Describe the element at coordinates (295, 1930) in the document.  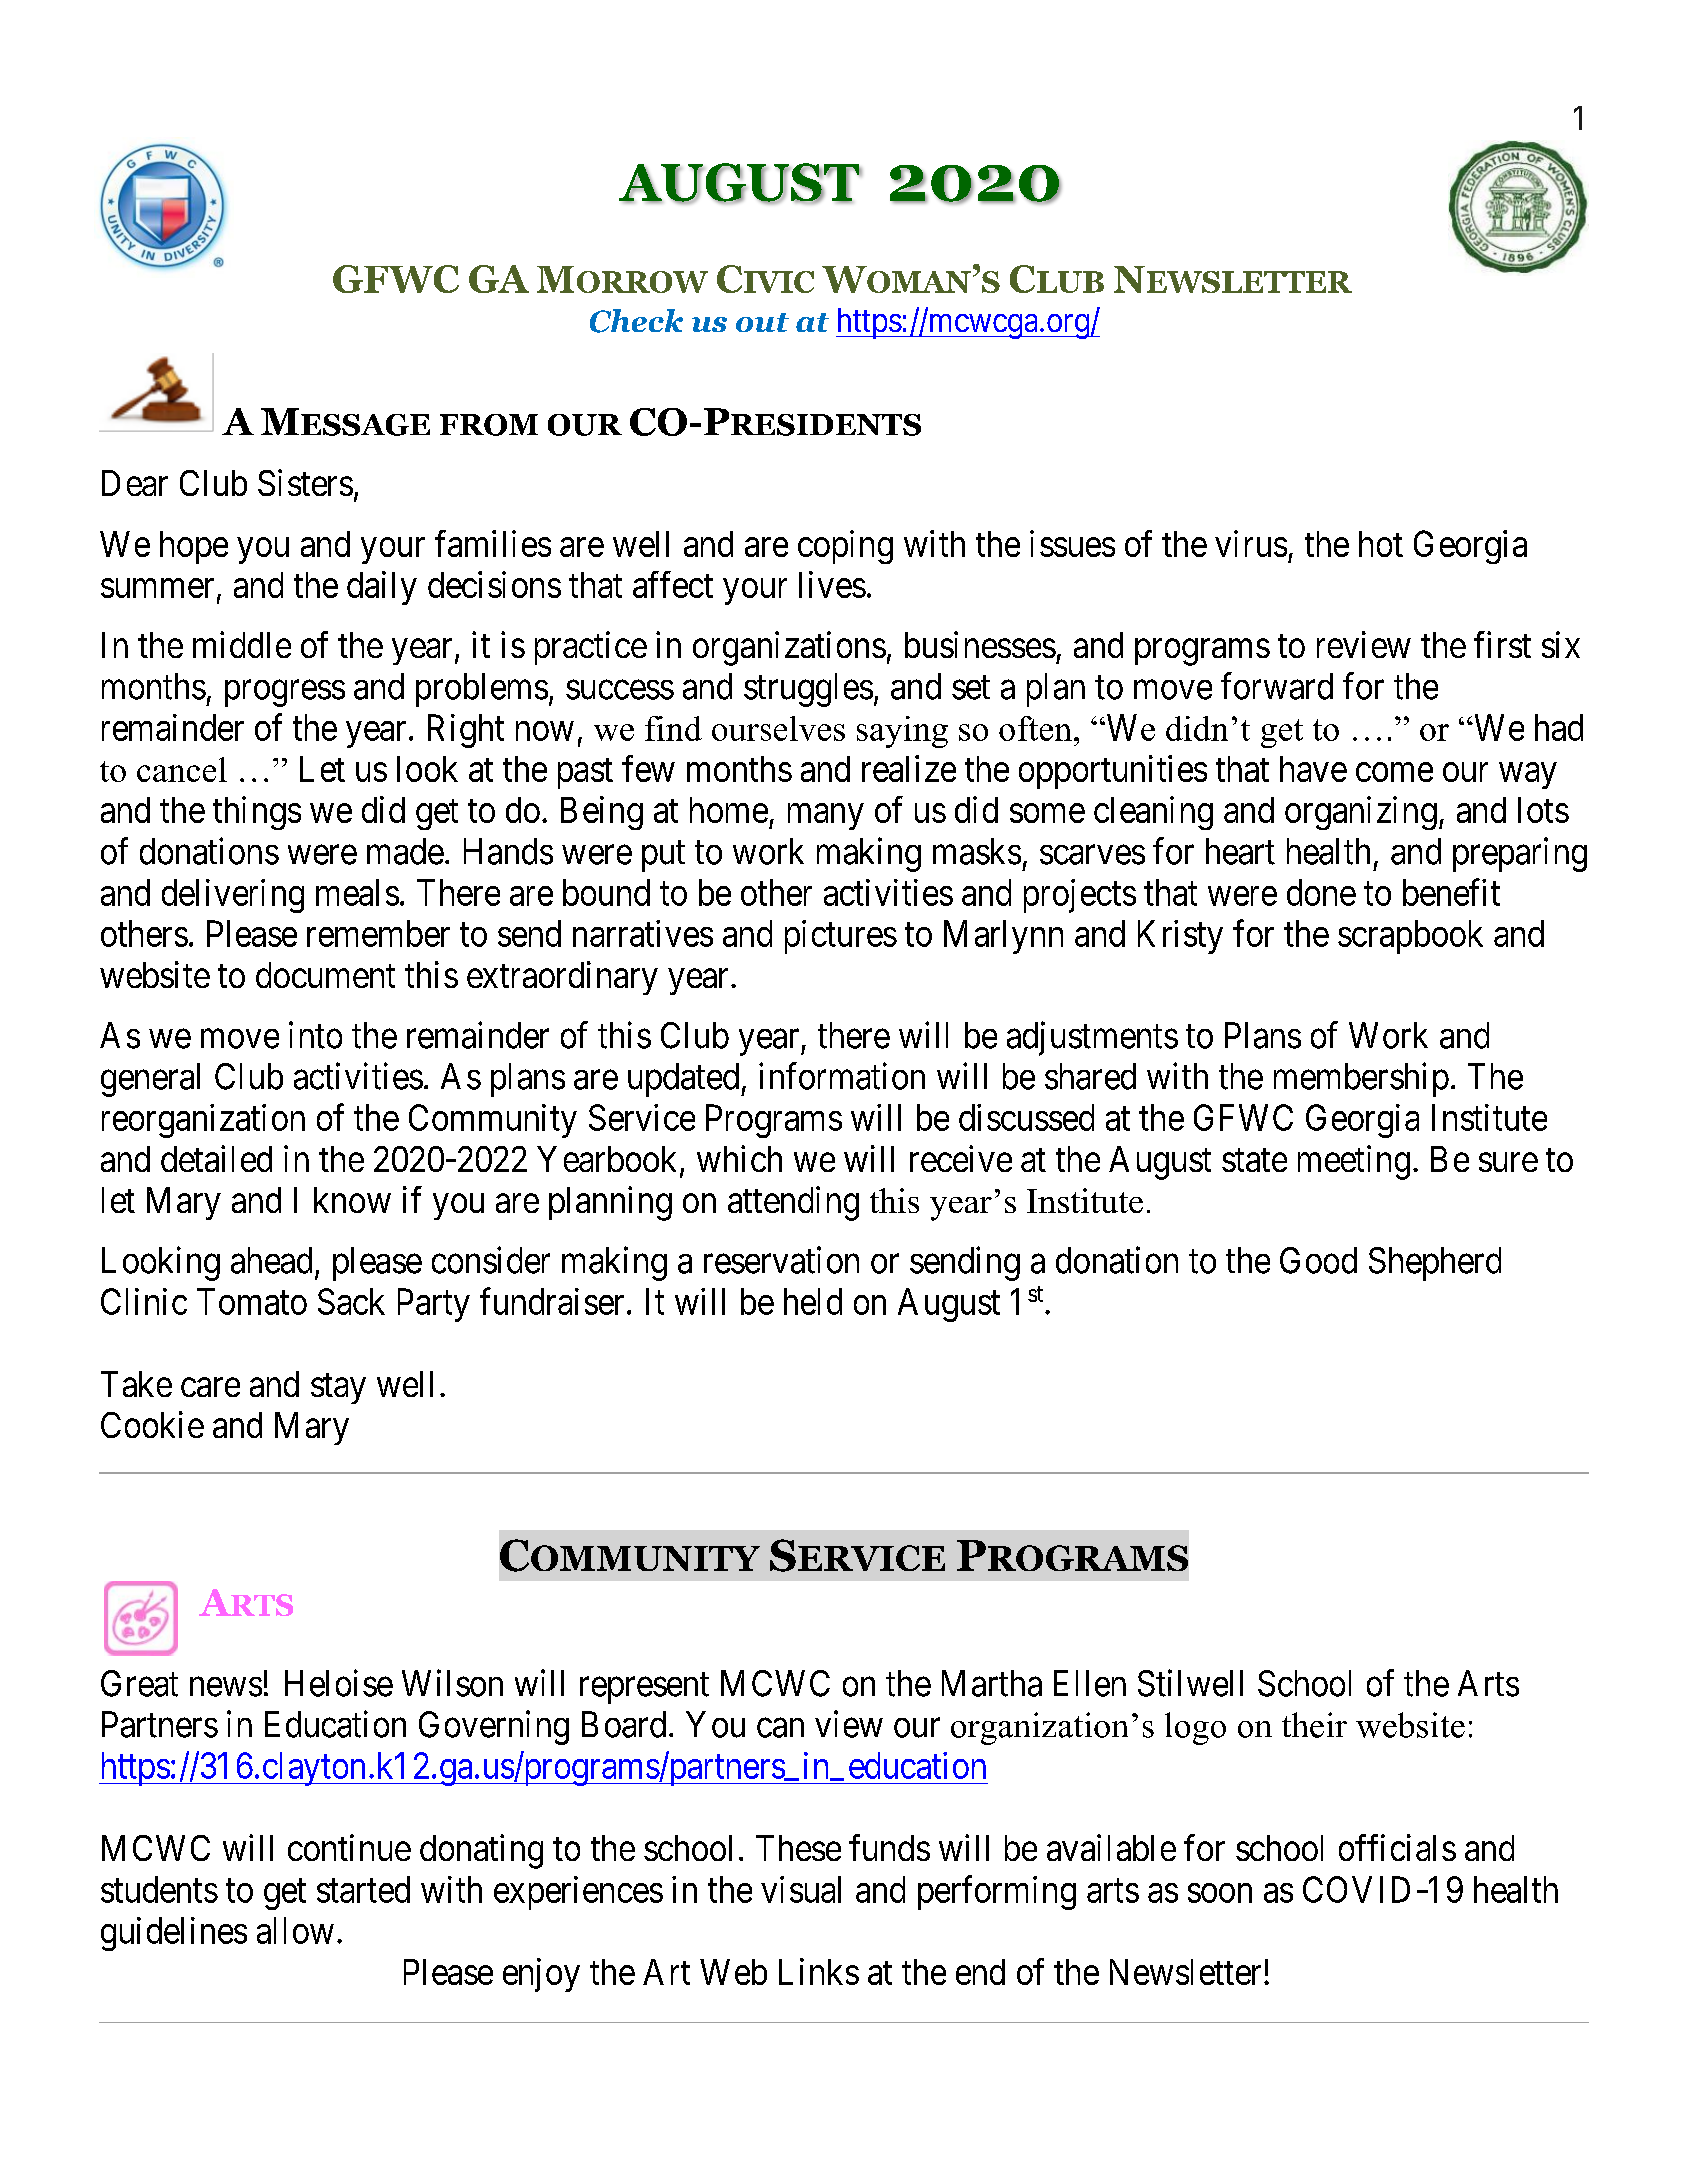
I see `allow` at that location.
